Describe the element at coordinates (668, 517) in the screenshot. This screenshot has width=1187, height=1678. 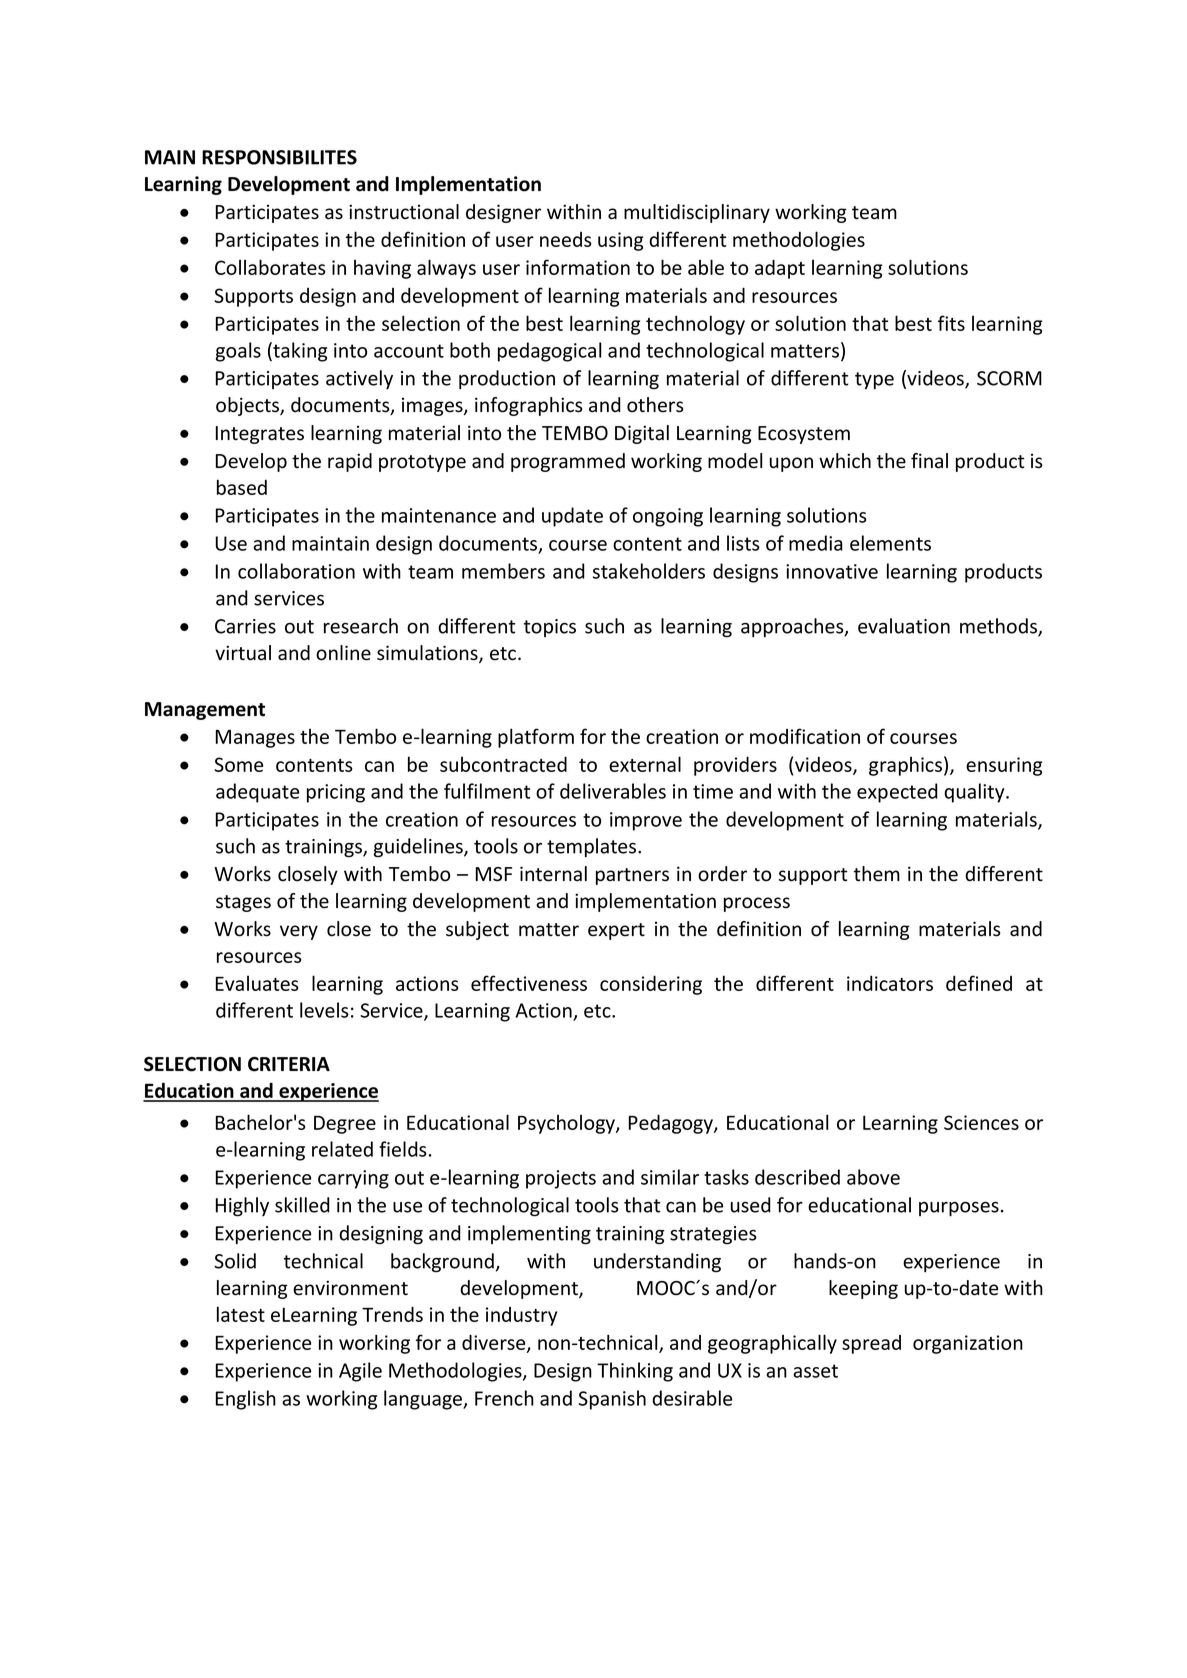
I see `ongoing` at that location.
